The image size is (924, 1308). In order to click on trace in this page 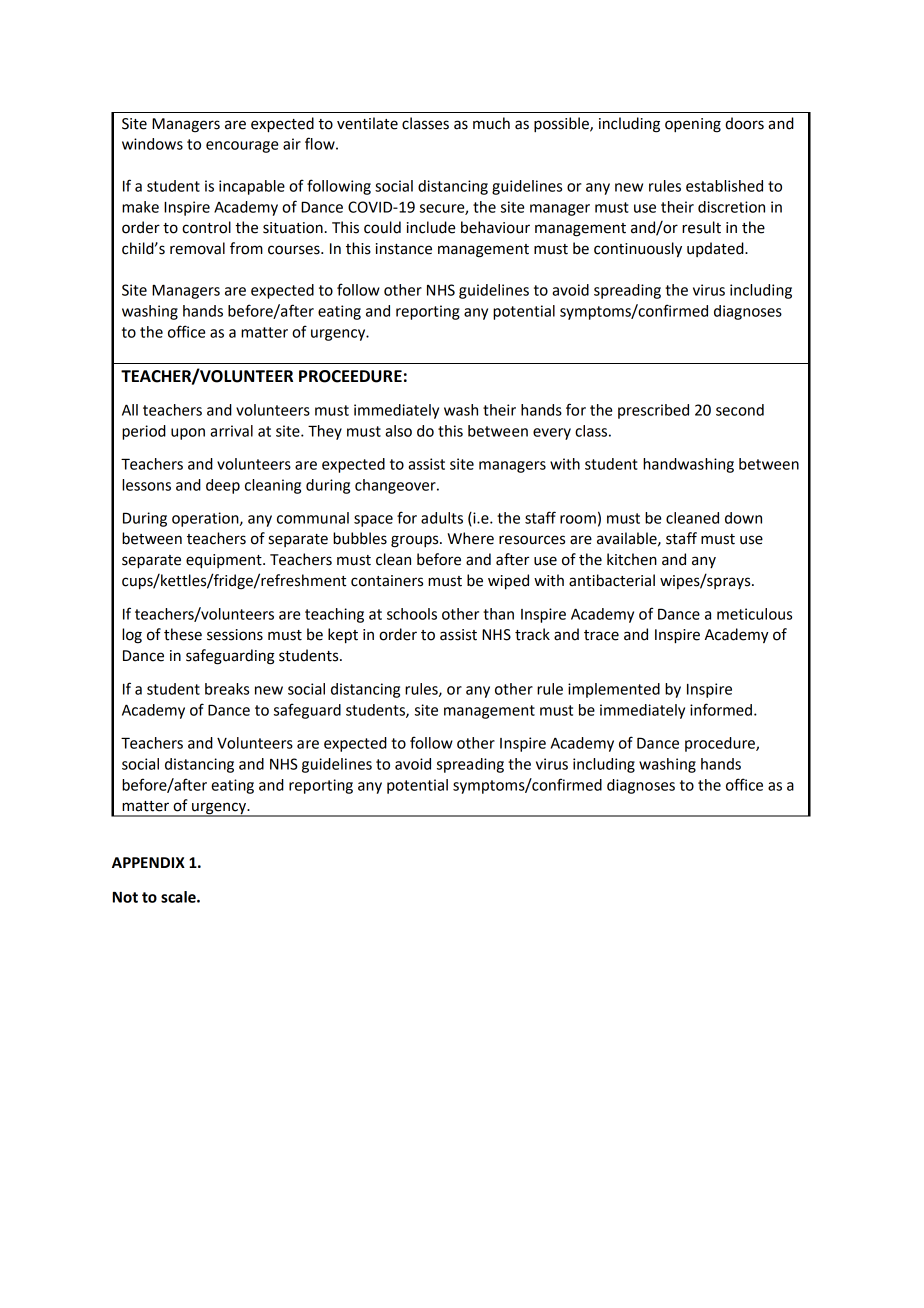, I will do `click(601, 635)`.
